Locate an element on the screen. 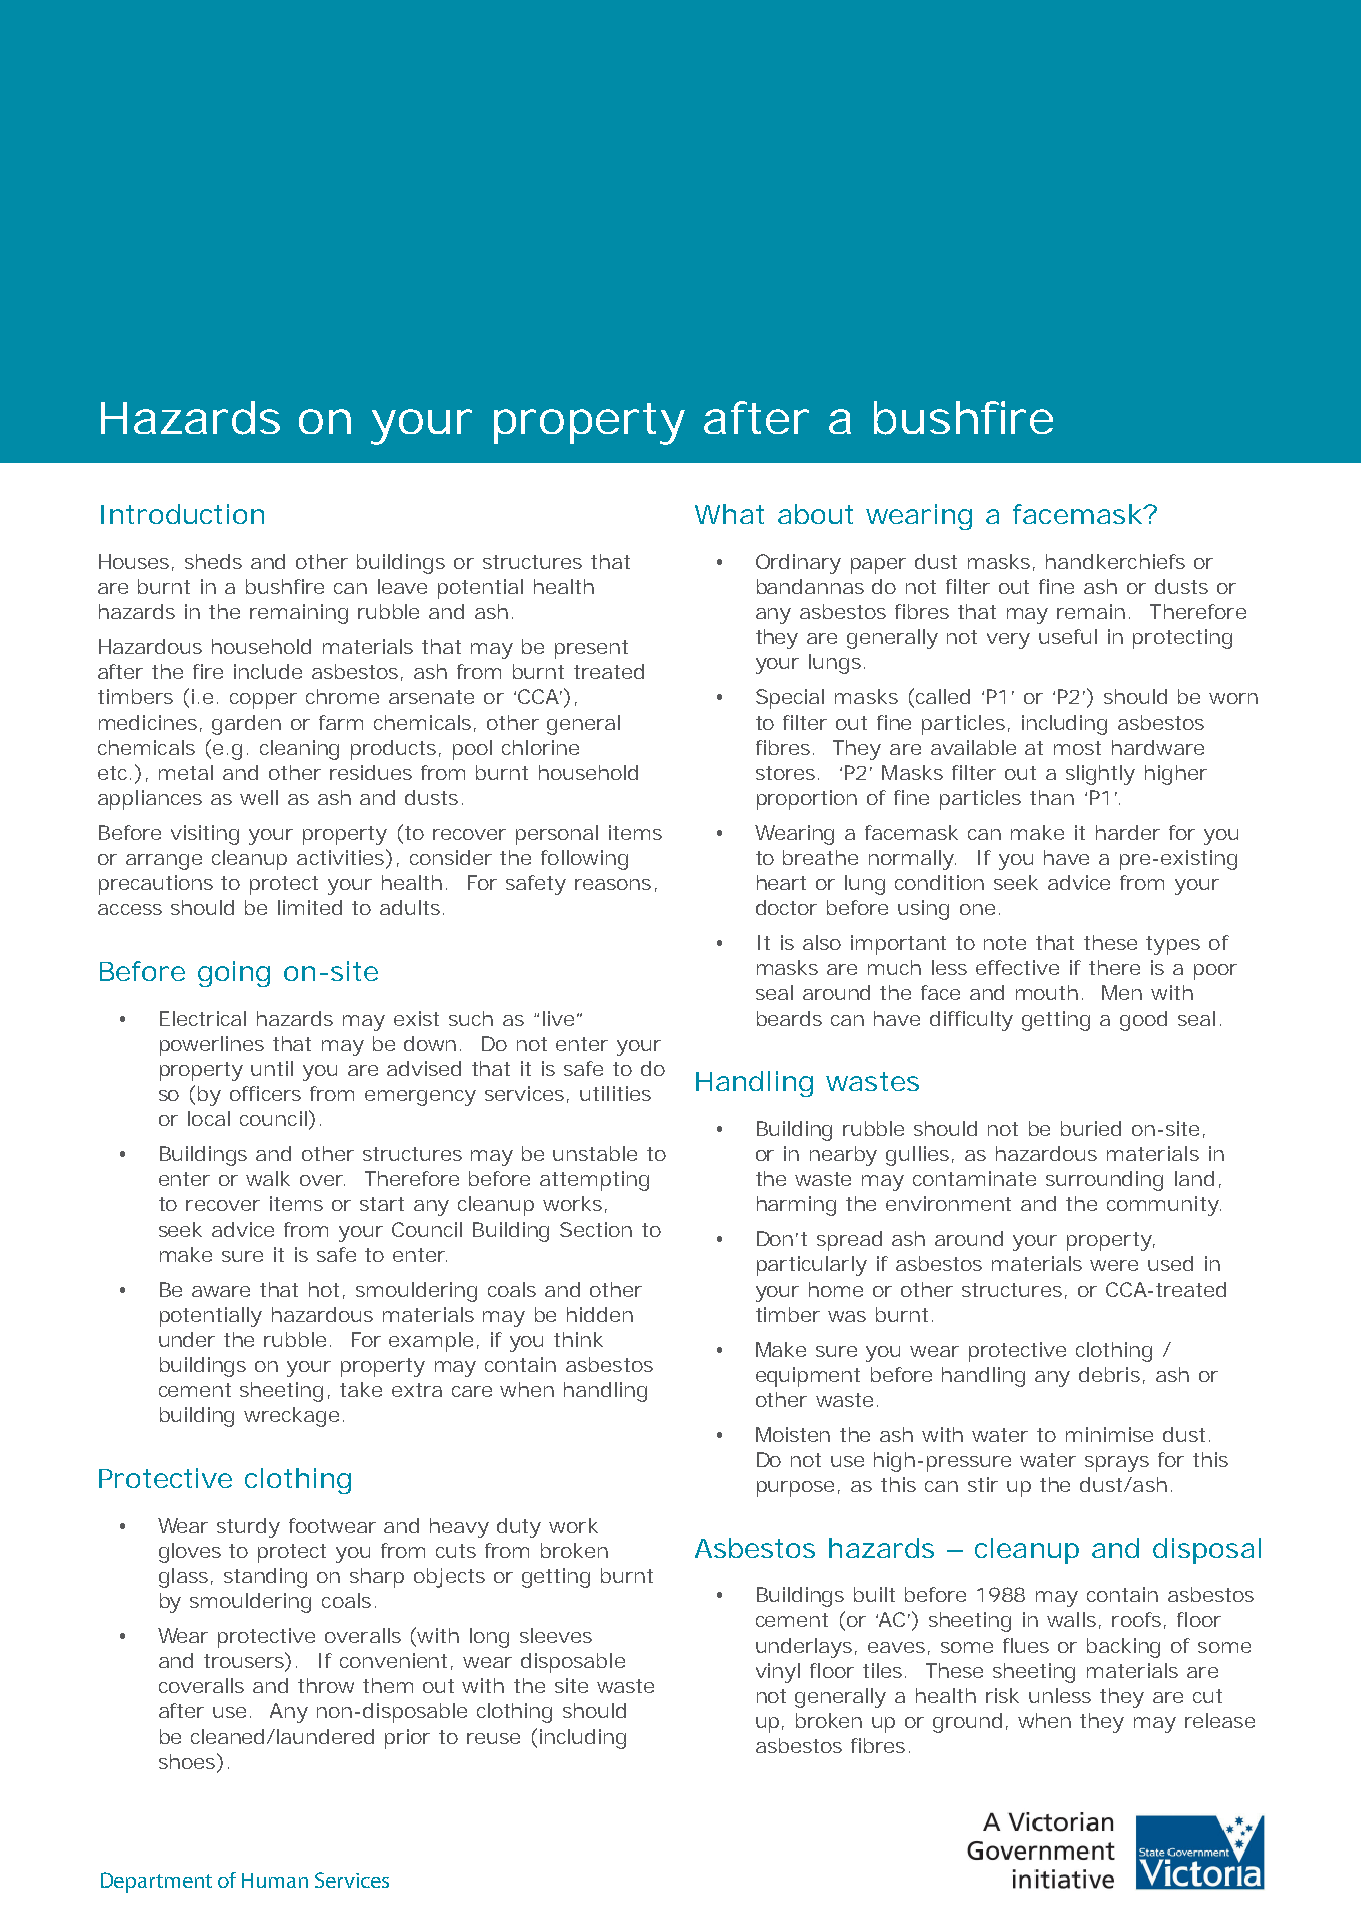  Section is located at coordinates (596, 1229).
